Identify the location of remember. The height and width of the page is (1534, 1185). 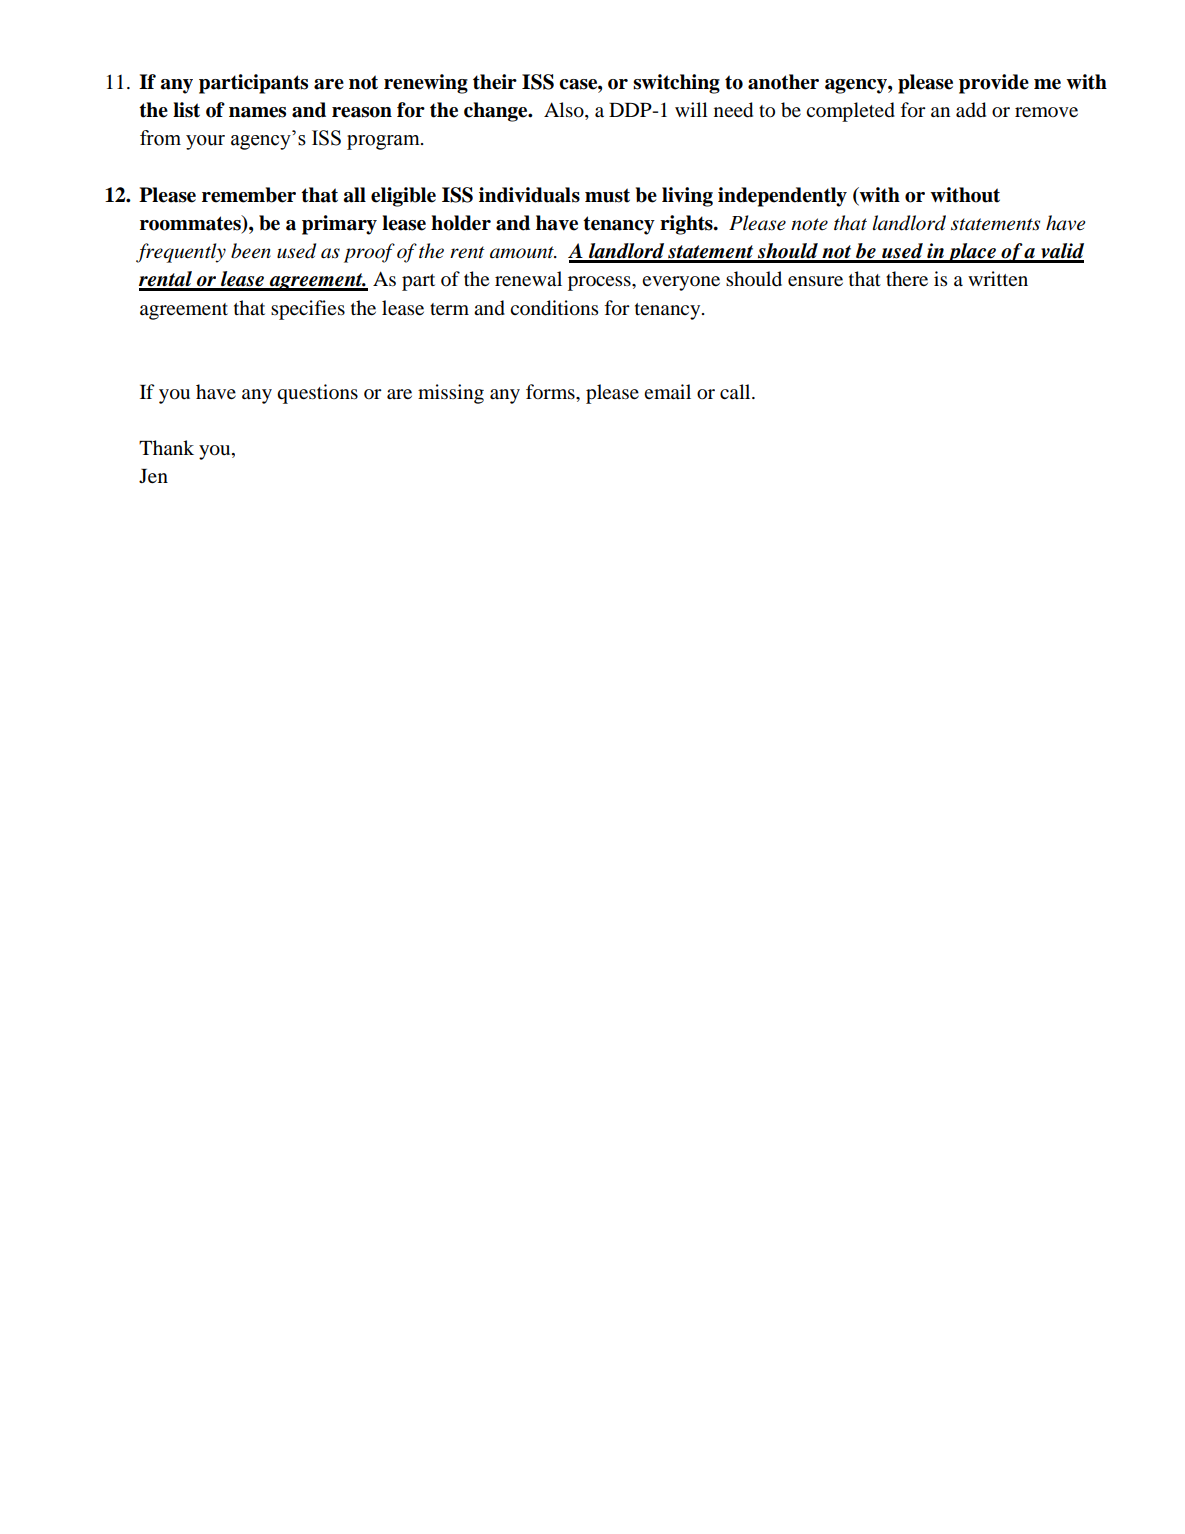
(249, 195).
